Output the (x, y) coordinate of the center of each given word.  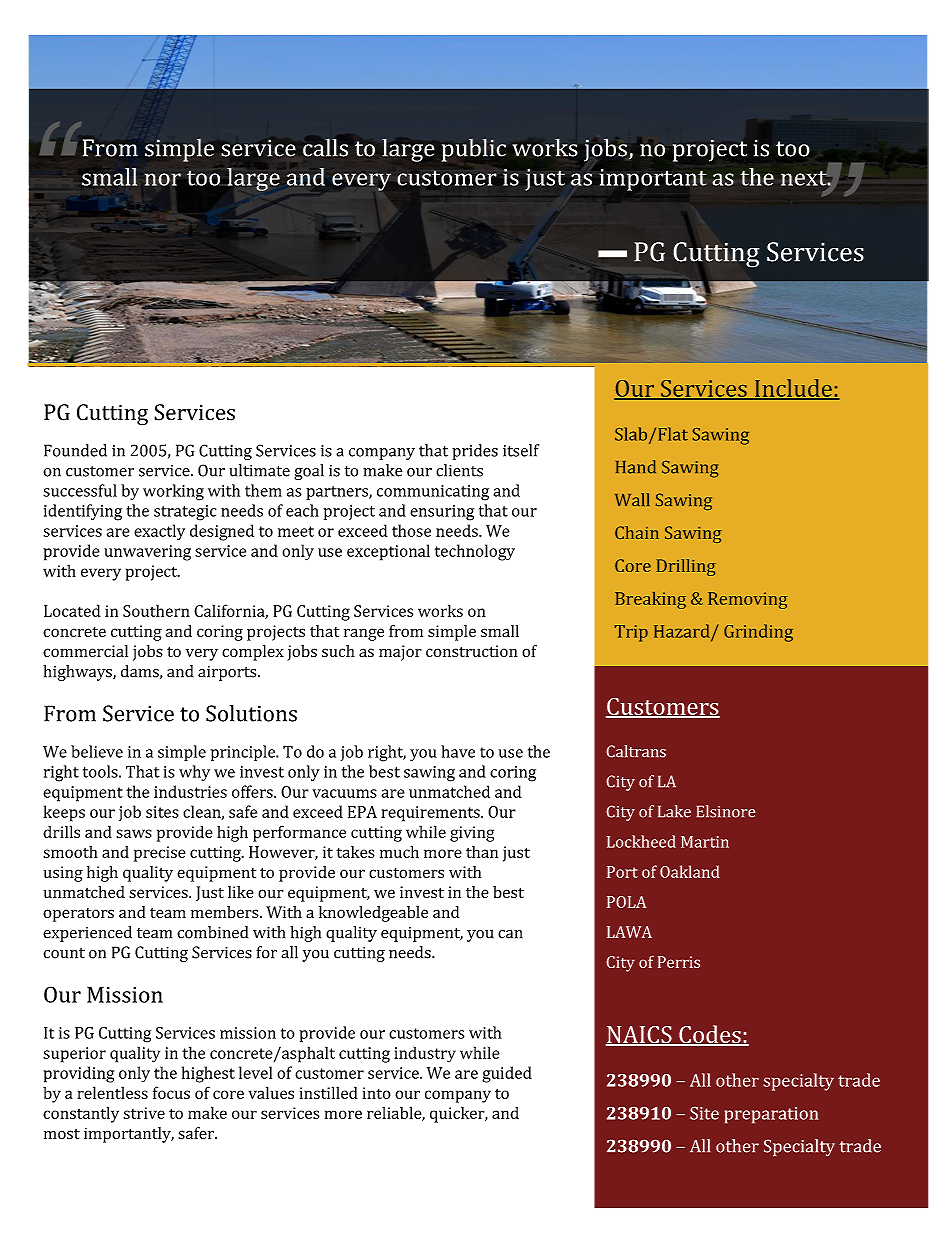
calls (325, 147)
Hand (636, 467)
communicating (433, 493)
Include (793, 389)
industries (190, 791)
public (474, 150)
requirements (431, 814)
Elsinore (726, 811)
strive (144, 1113)
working (173, 492)
